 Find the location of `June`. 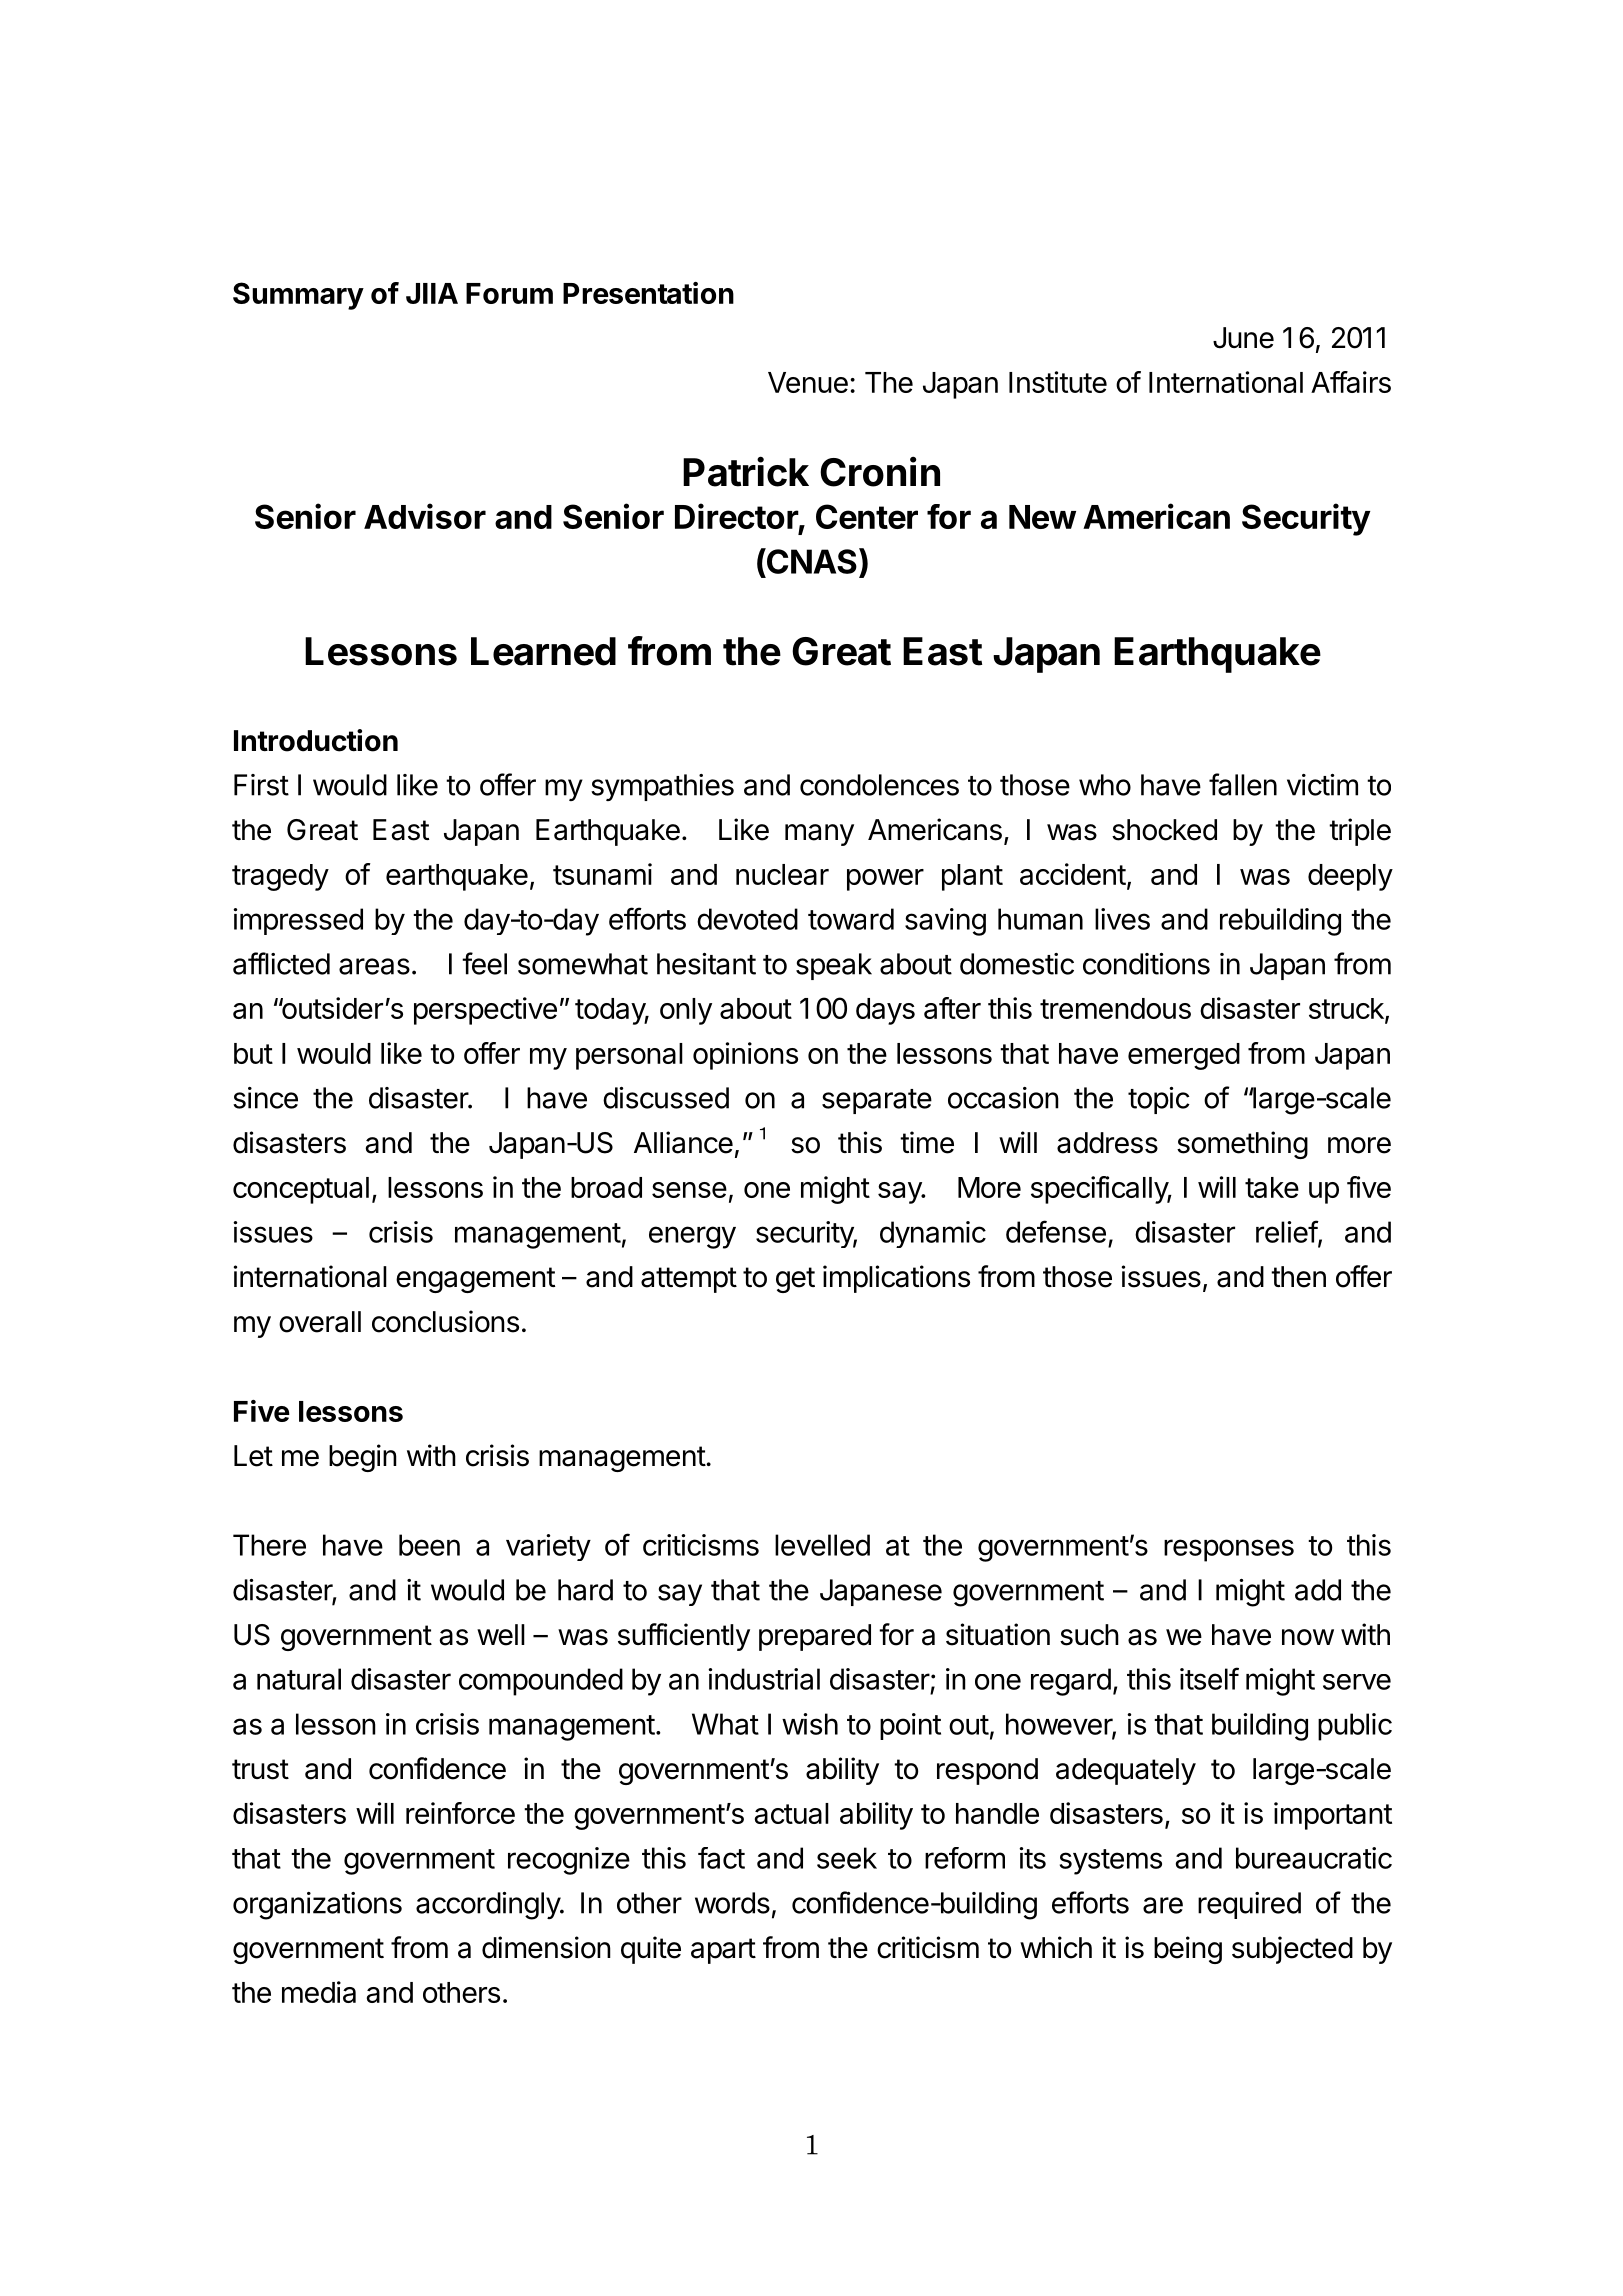

June is located at coordinates (1243, 338).
